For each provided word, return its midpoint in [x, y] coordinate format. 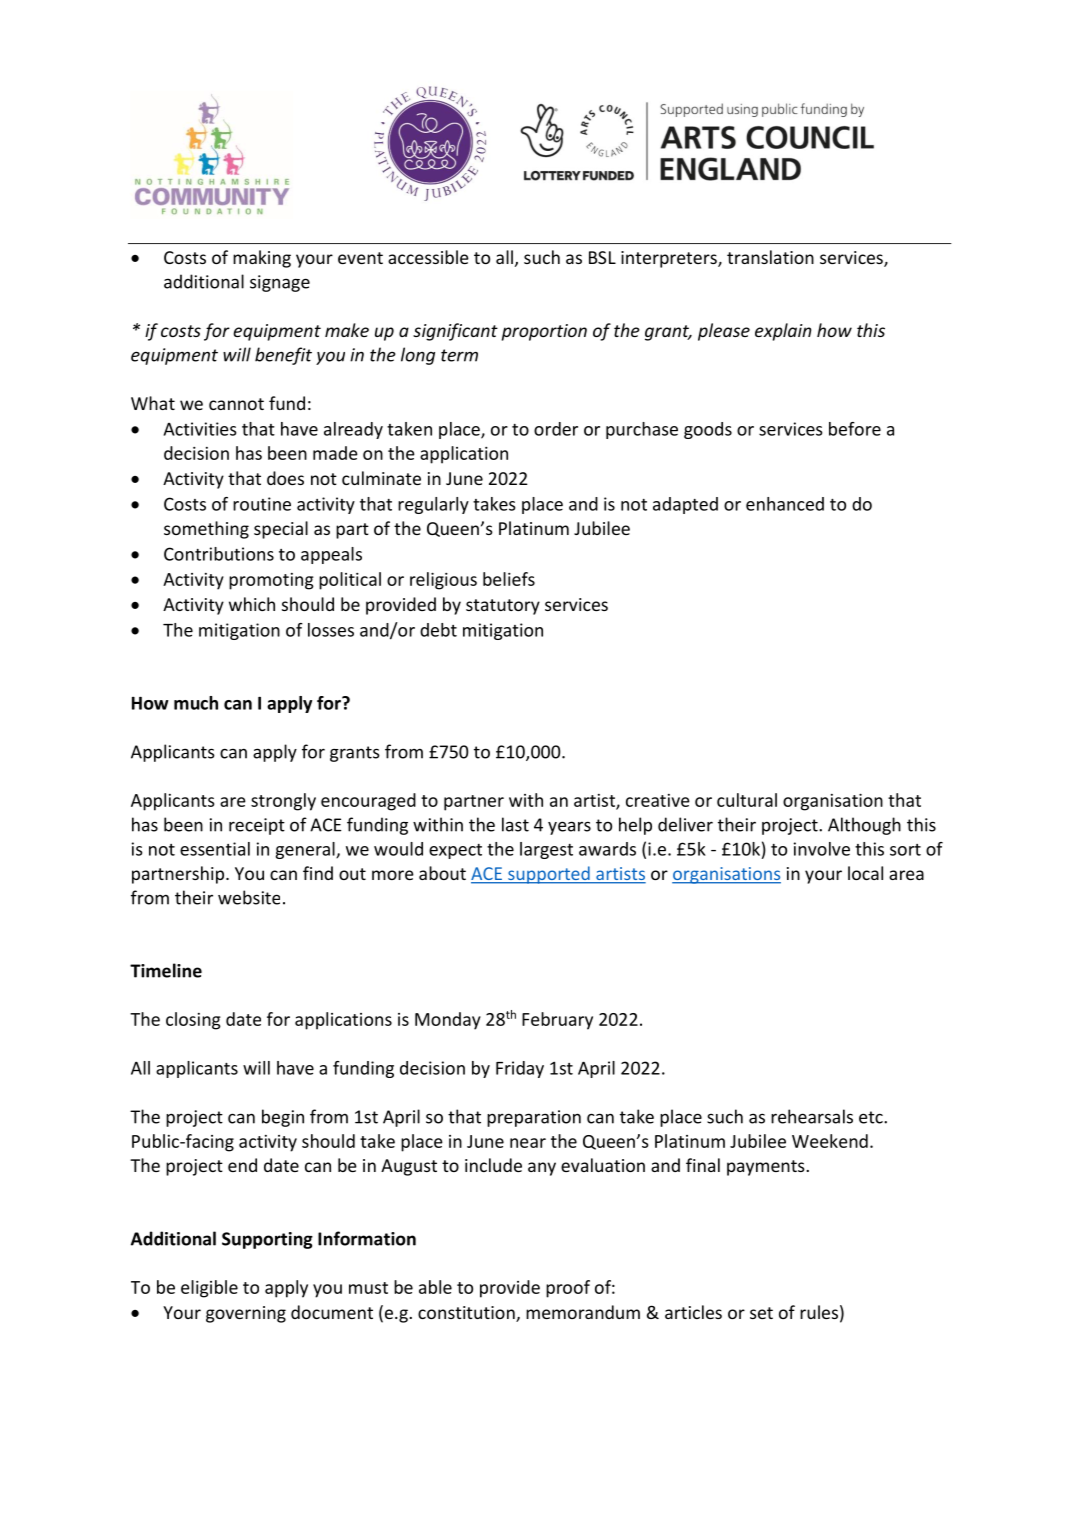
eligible [209, 1289]
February [557, 1021]
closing [193, 1021]
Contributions [219, 554]
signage [280, 283]
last [515, 824]
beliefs [509, 579]
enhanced [785, 504]
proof [568, 1289]
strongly [283, 802]
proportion [544, 332]
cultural [747, 800]
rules [819, 1312]
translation [770, 257]
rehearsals [812, 1116]
